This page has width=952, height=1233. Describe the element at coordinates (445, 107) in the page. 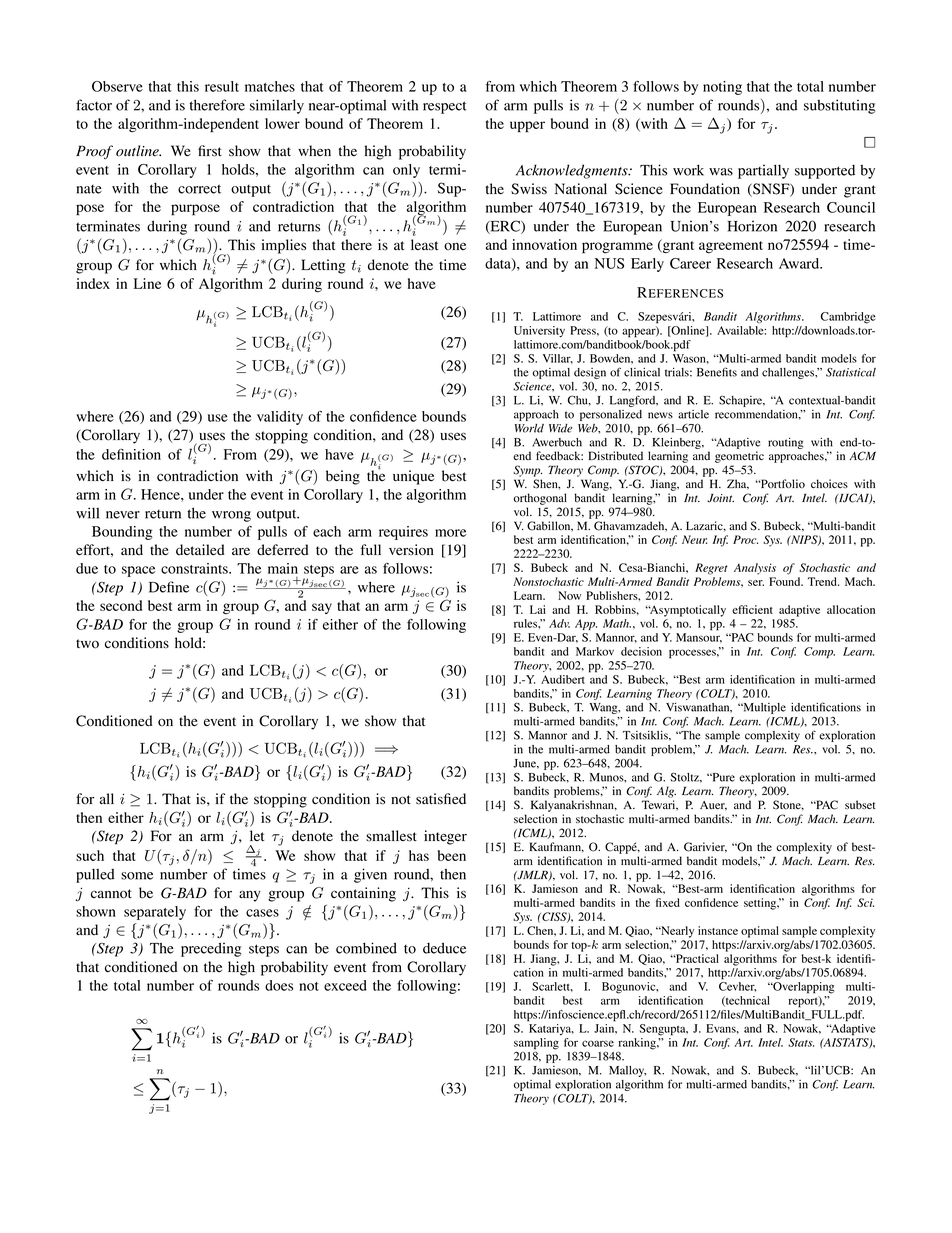

I see `respect` at that location.
